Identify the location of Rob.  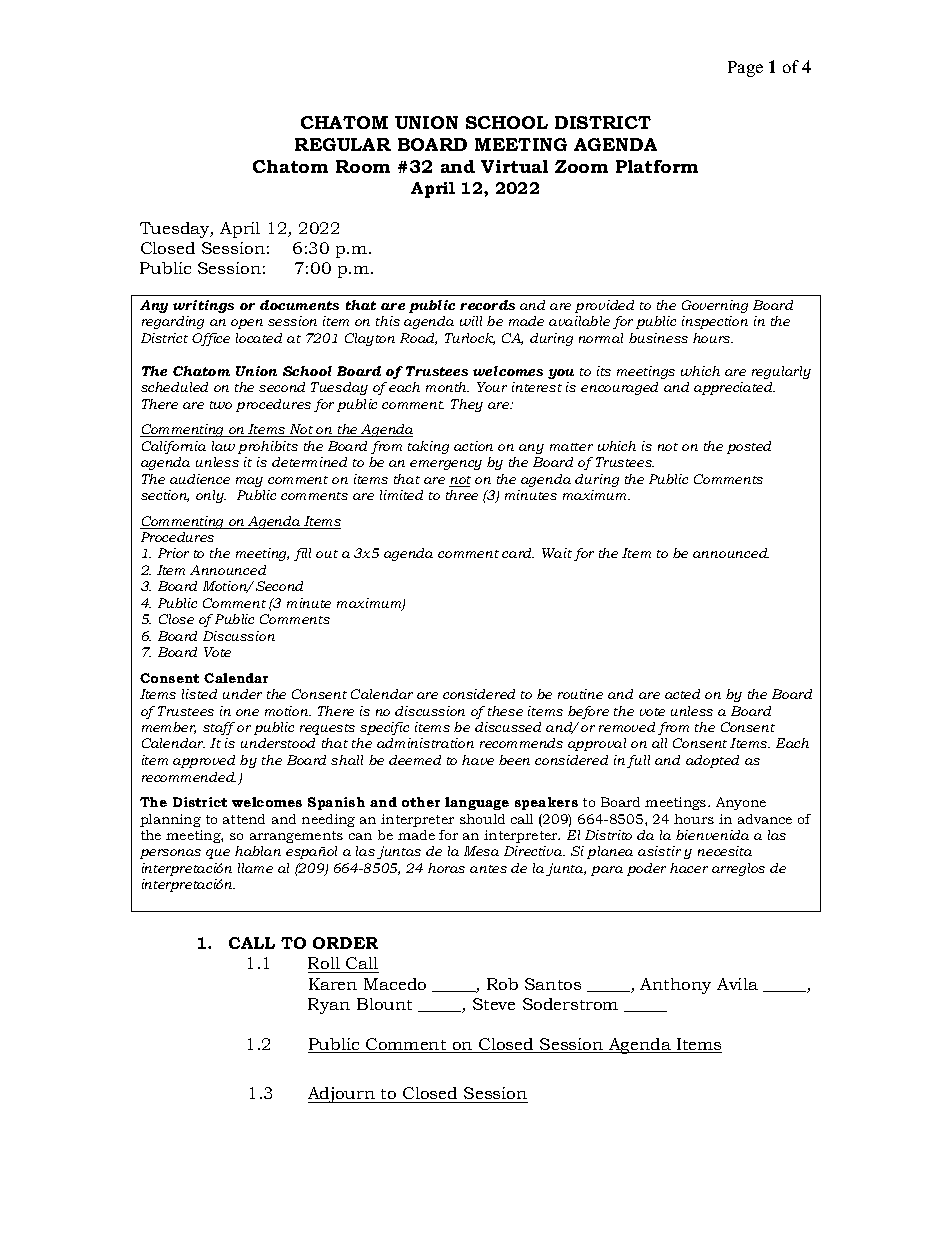
(502, 984).
